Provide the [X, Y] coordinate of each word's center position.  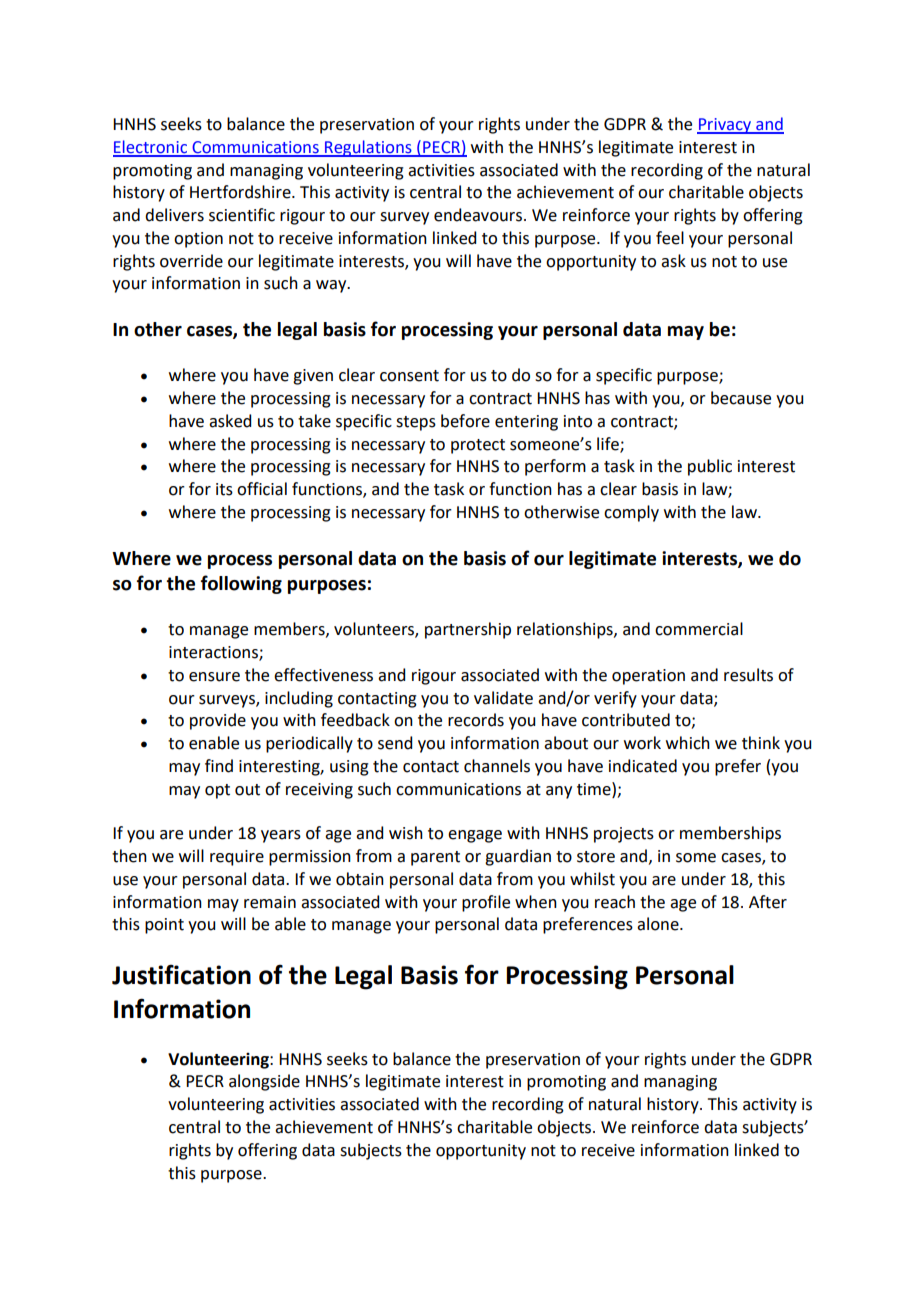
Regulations [368, 148]
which [688, 743]
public [710, 467]
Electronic [151, 148]
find [219, 766]
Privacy [725, 126]
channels [497, 766]
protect [478, 446]
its [224, 489]
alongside [264, 1082]
